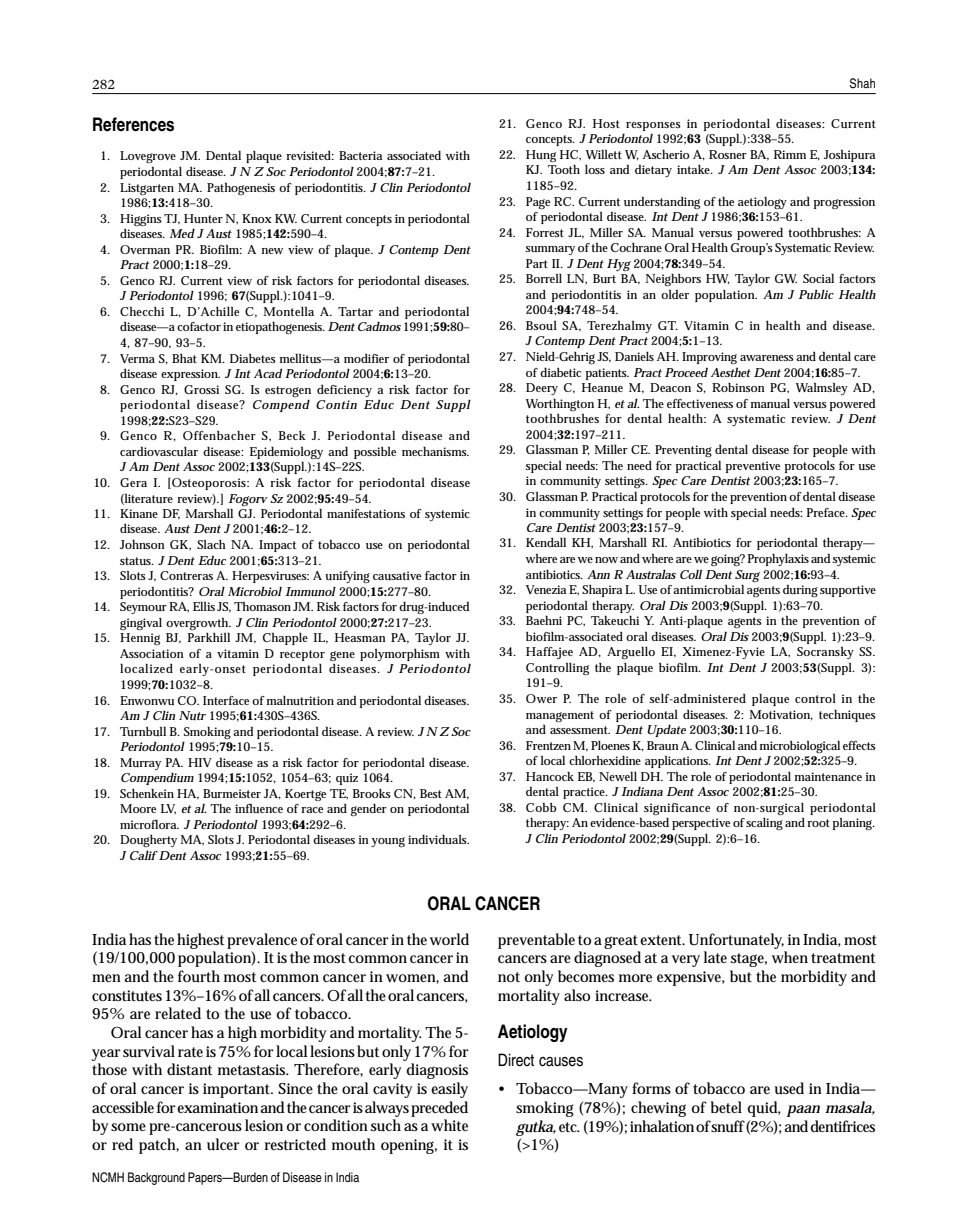 This screenshot has width=968, height=1232. I want to click on References, so click(133, 124).
